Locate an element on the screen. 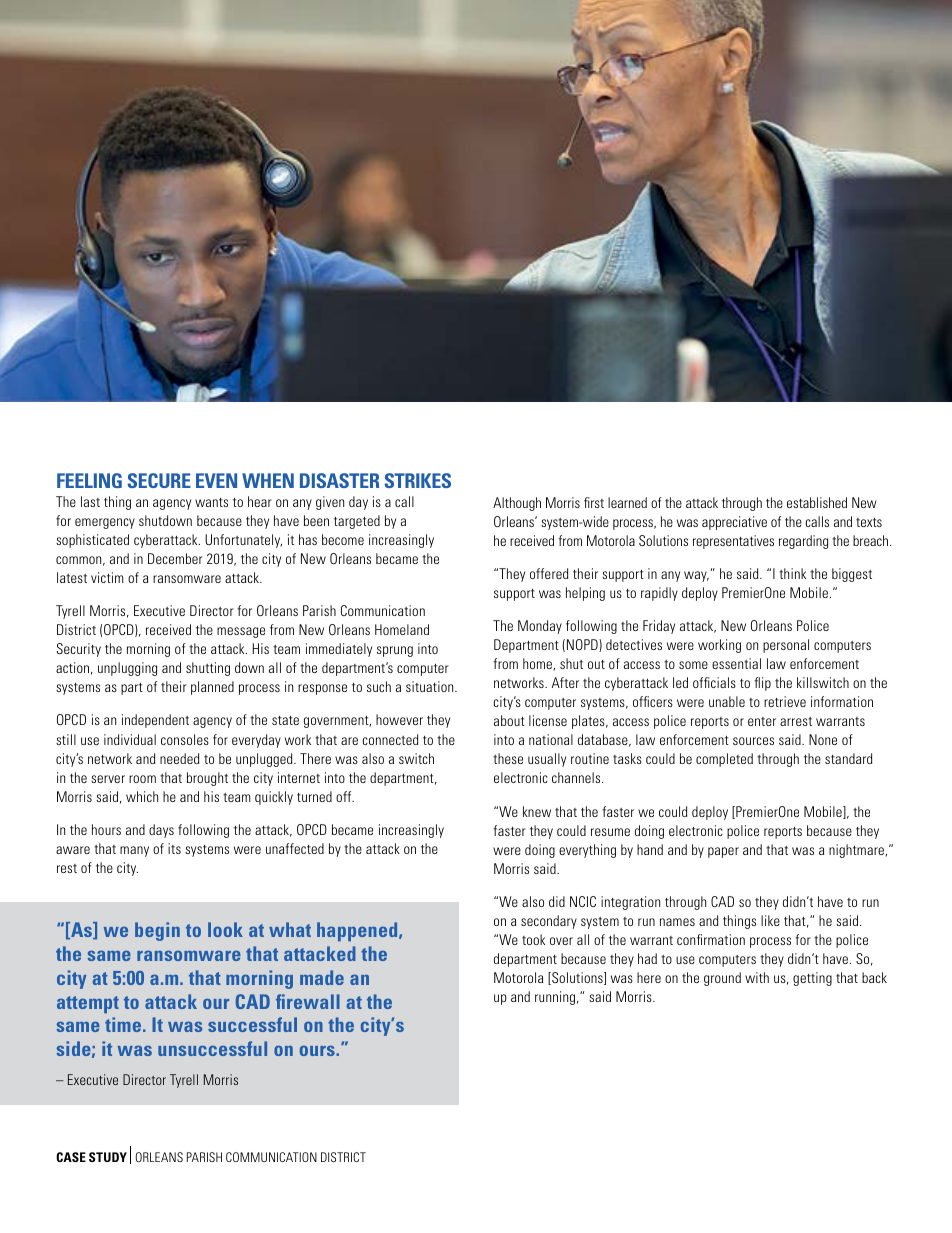 This screenshot has height=1233, width=952. many is located at coordinates (134, 851).
